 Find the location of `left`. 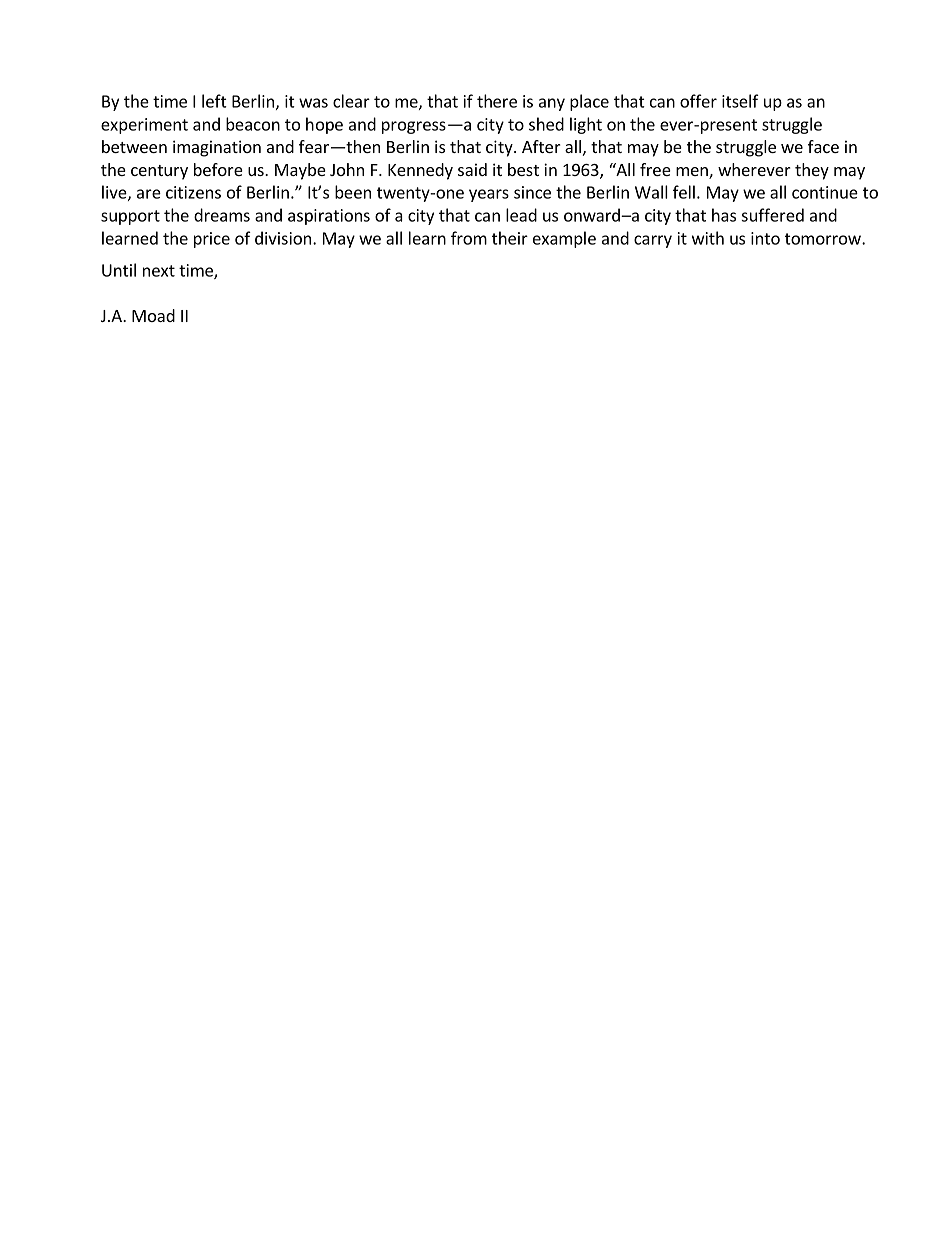

left is located at coordinates (214, 101).
